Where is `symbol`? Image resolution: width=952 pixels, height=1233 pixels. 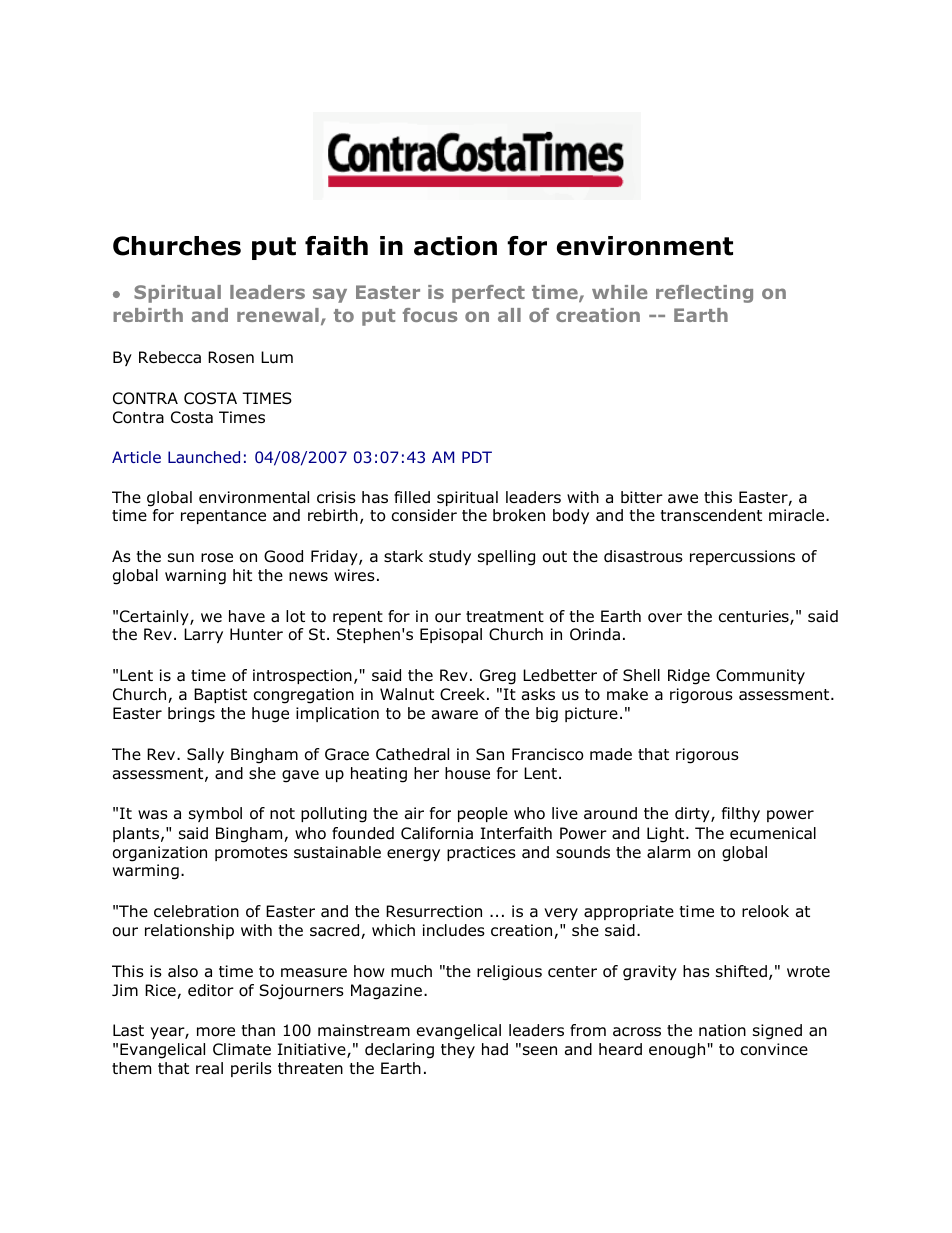 symbol is located at coordinates (215, 814).
